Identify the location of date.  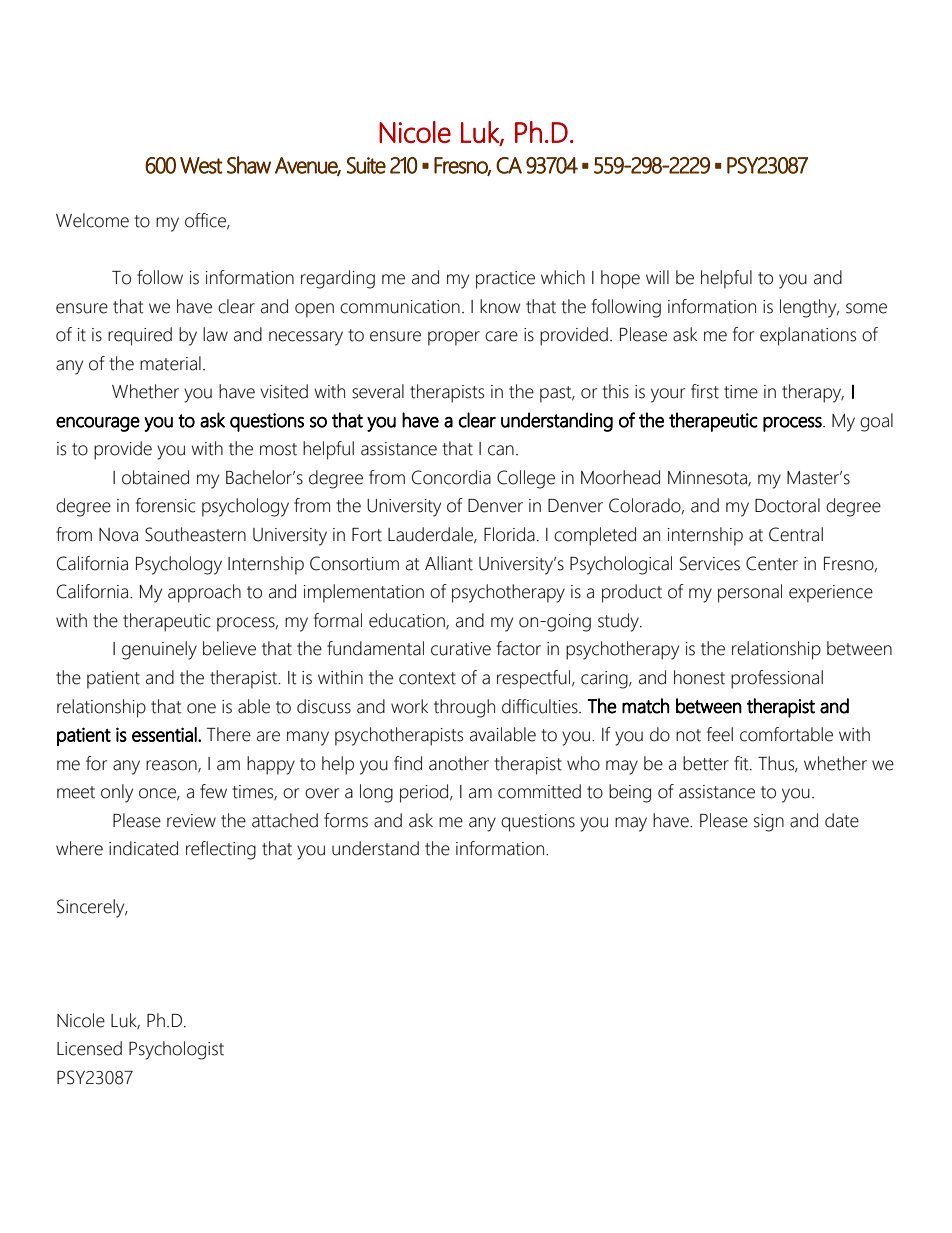
(842, 820).
